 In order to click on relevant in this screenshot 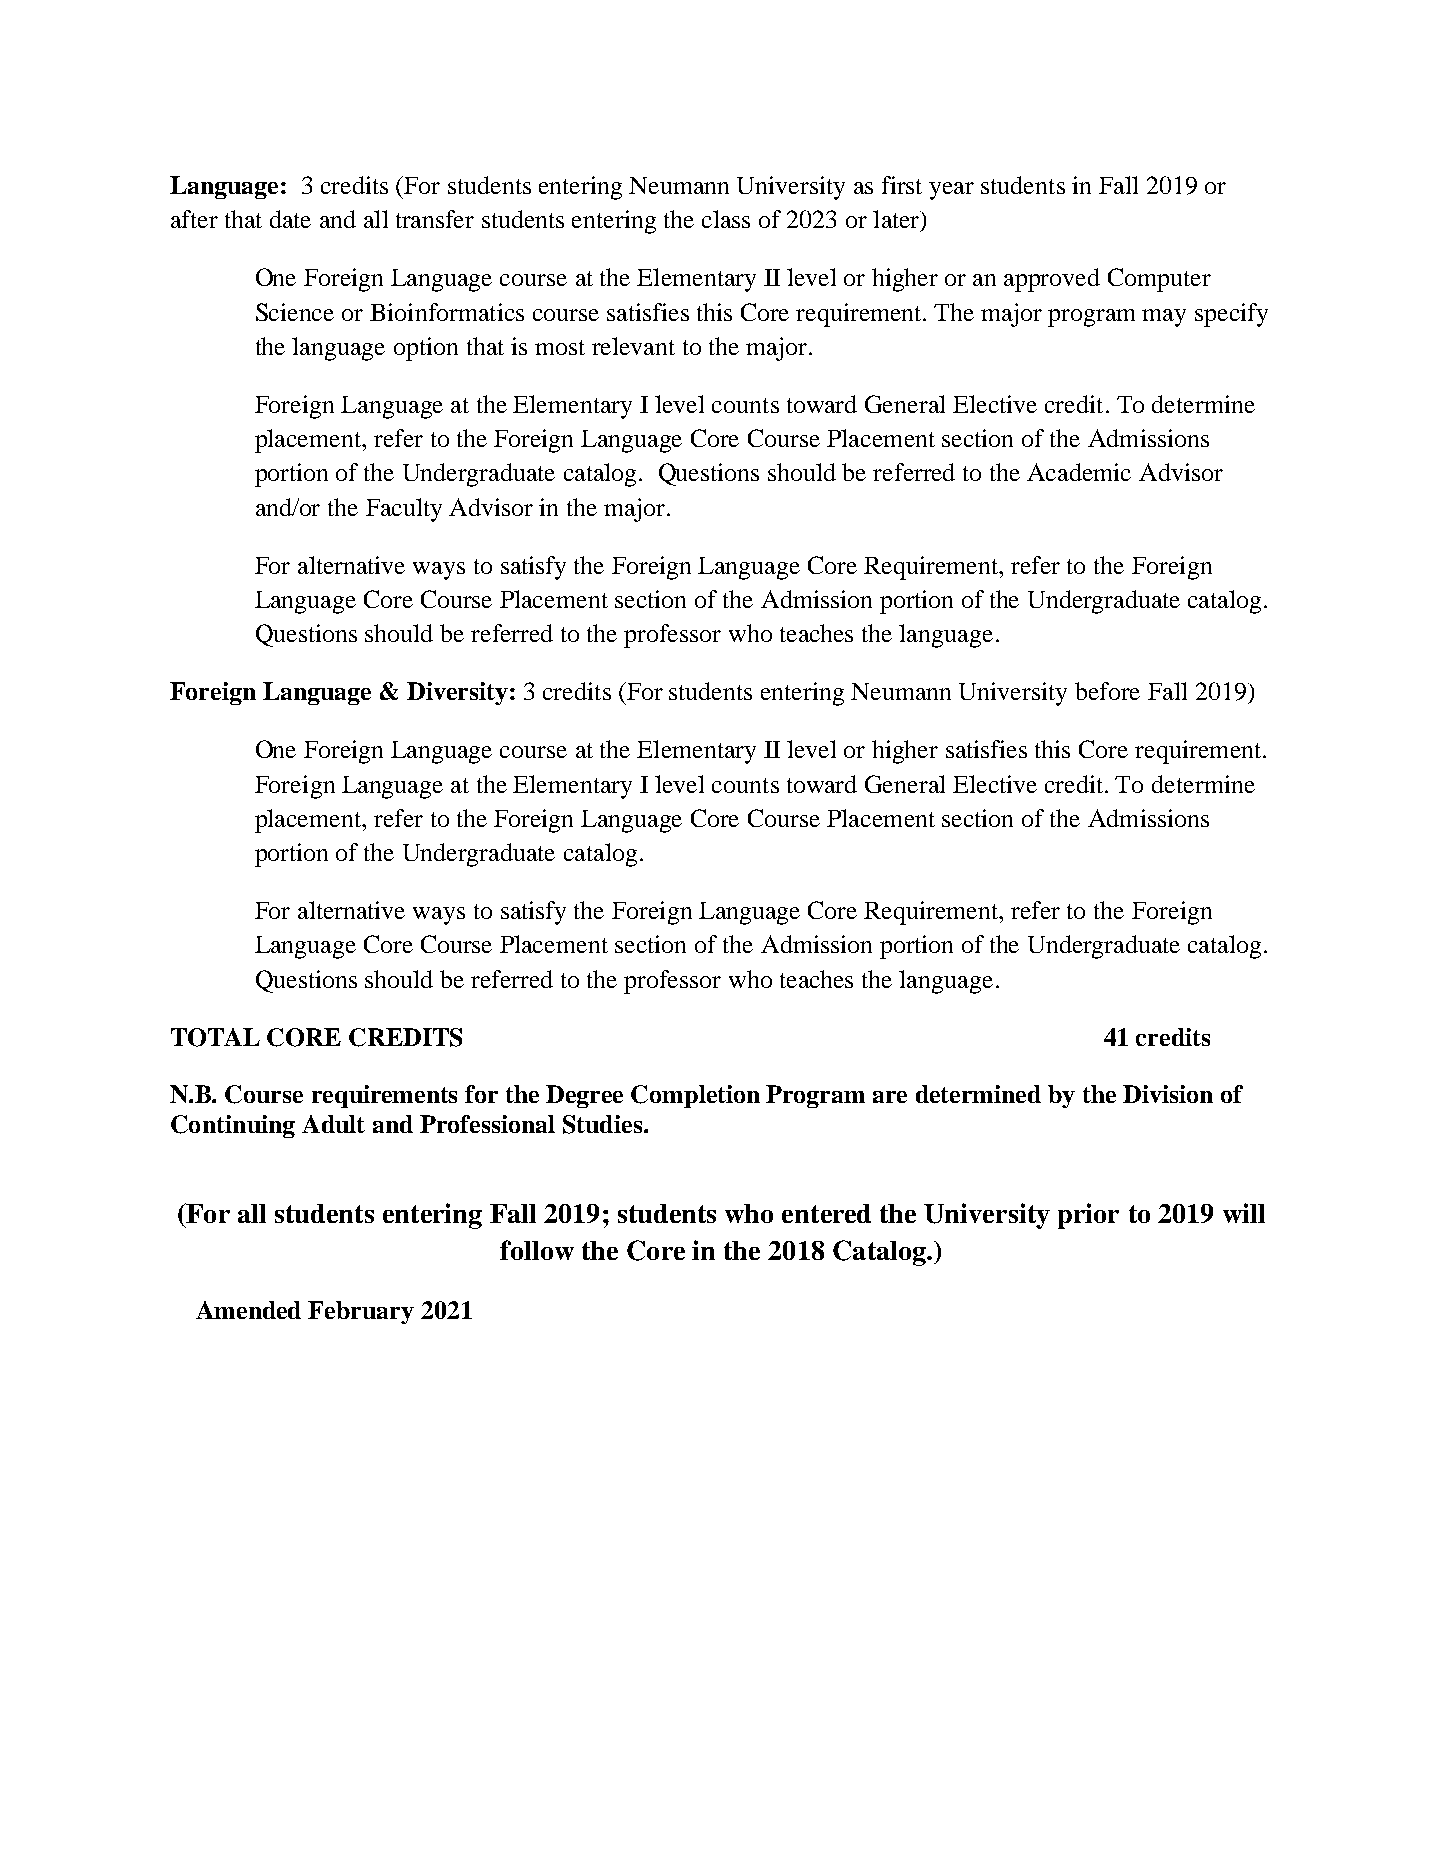, I will do `click(633, 346)`.
